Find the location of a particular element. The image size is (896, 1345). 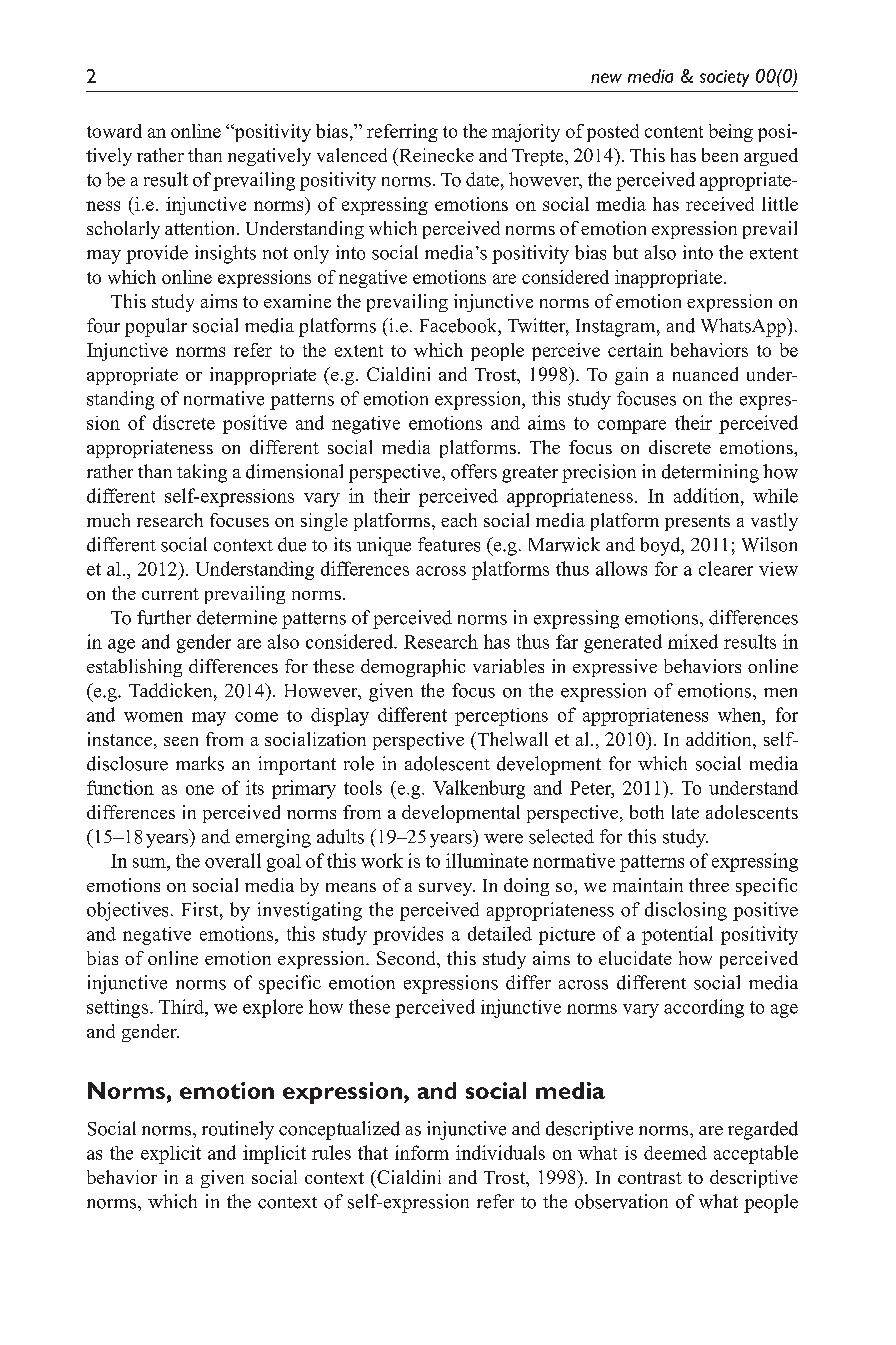

majority is located at coordinates (526, 133).
